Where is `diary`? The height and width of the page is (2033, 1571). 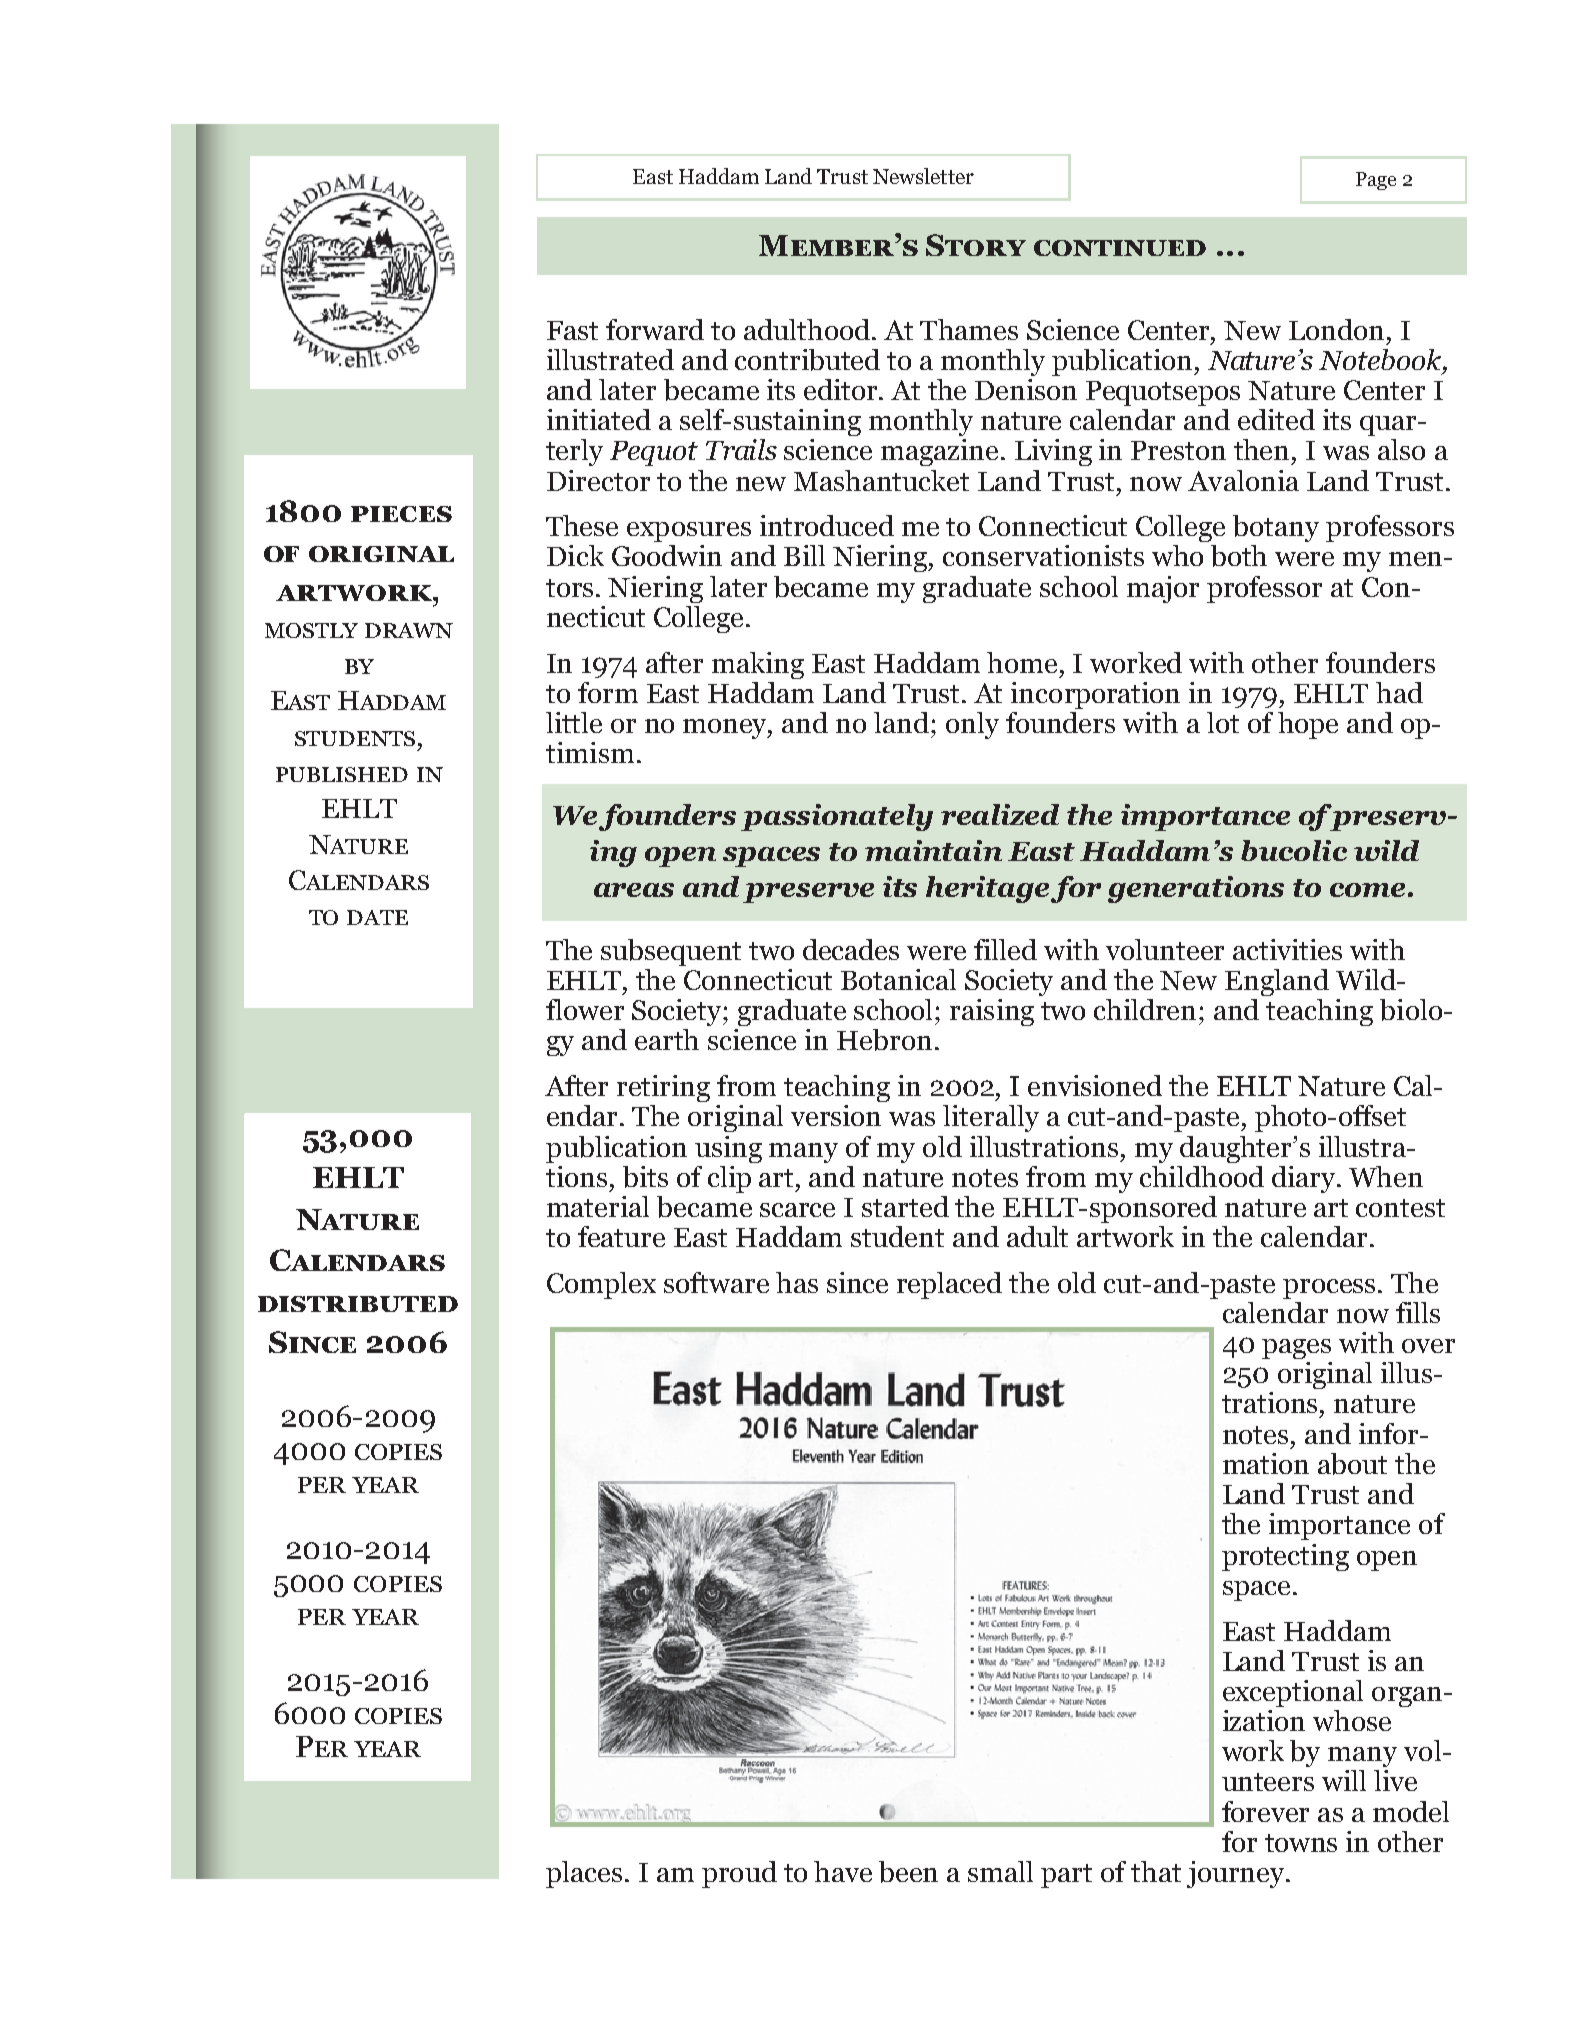 diary is located at coordinates (1305, 1179).
